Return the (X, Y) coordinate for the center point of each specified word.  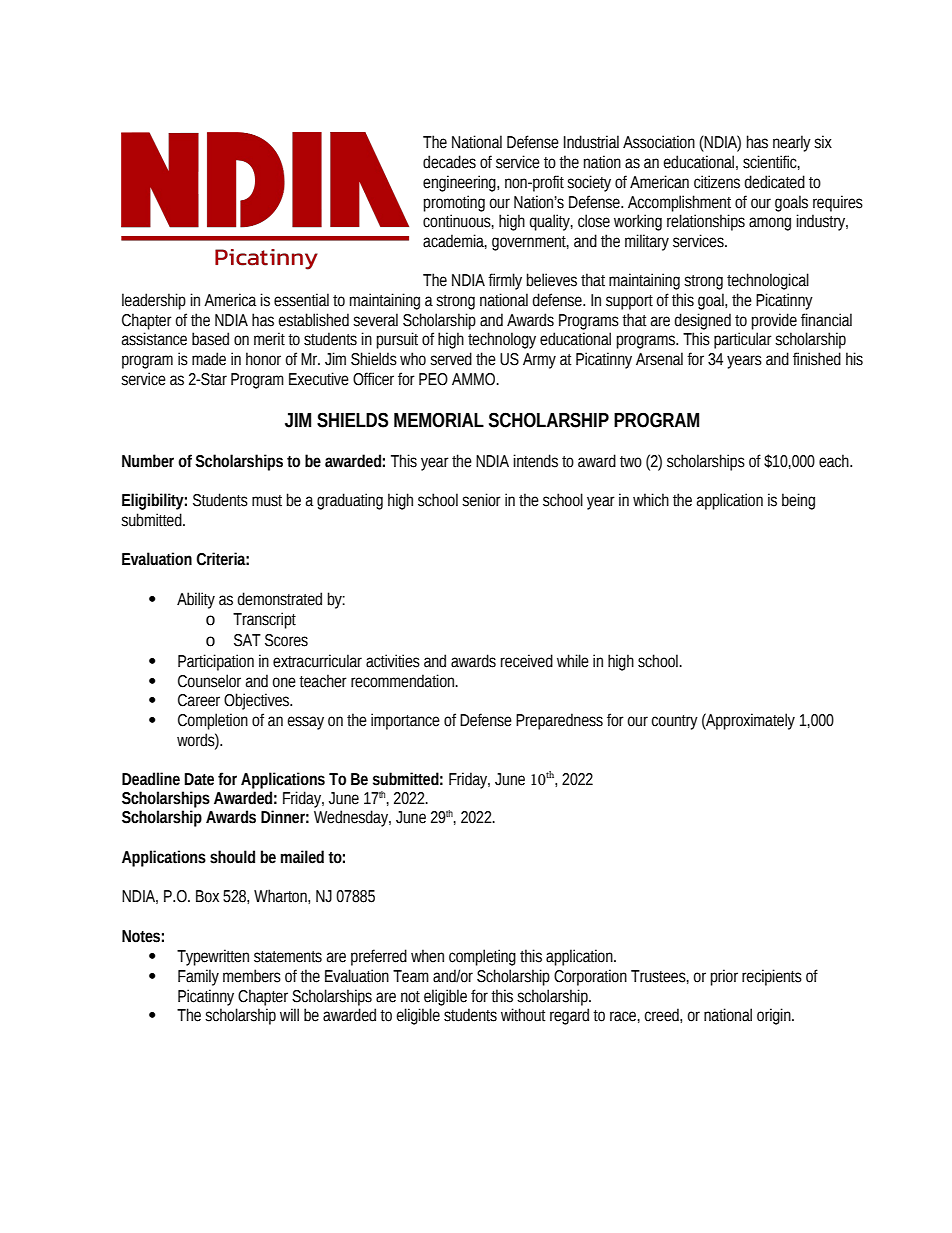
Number (148, 461)
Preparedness (559, 721)
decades (449, 162)
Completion (213, 721)
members (252, 976)
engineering (460, 183)
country (675, 722)
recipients (772, 977)
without (523, 1015)
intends (536, 461)
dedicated (775, 182)
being (798, 501)
